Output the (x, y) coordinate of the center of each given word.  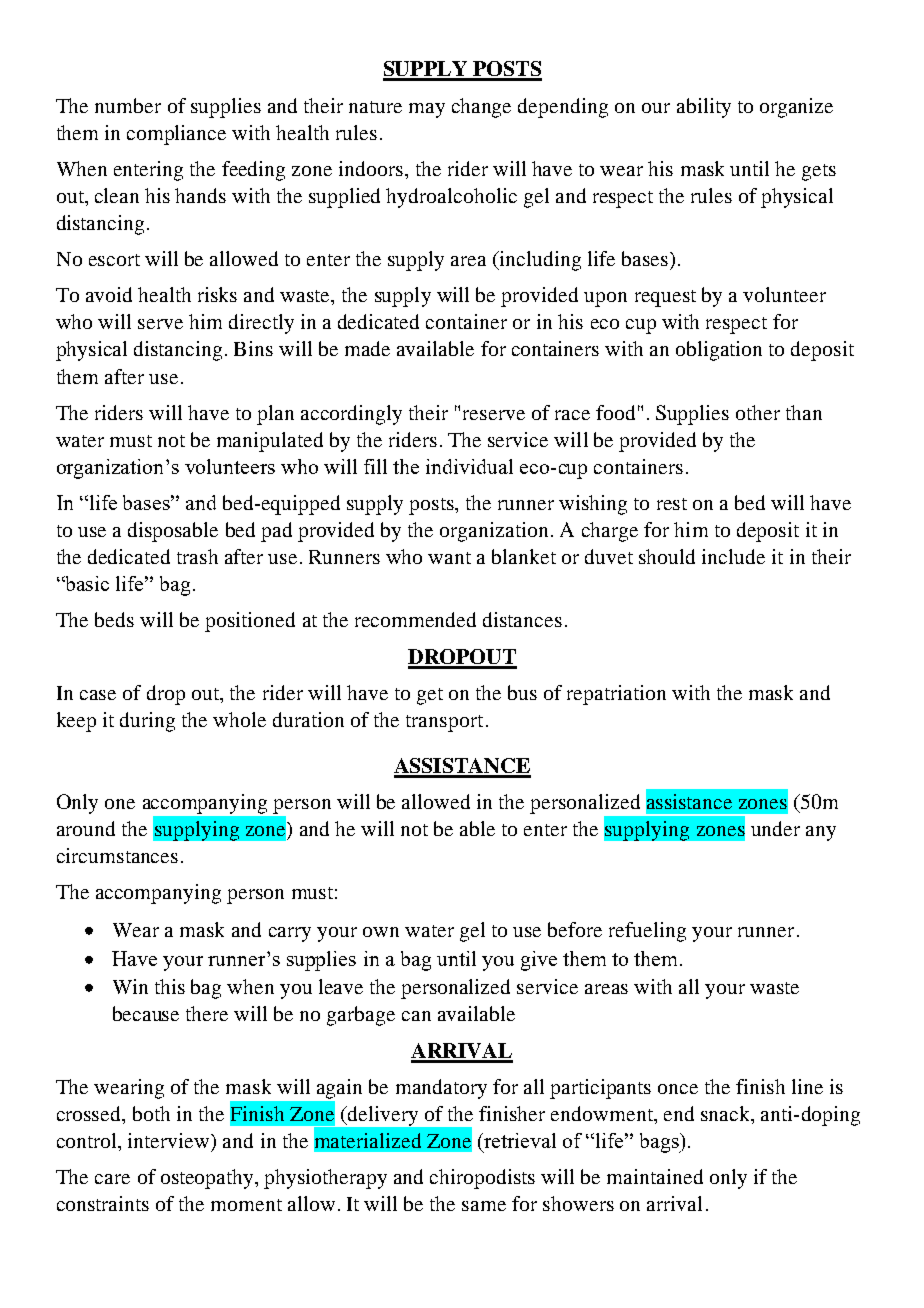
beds (114, 619)
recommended (415, 619)
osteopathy (208, 1179)
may (427, 110)
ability (704, 108)
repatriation (616, 695)
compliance (176, 135)
